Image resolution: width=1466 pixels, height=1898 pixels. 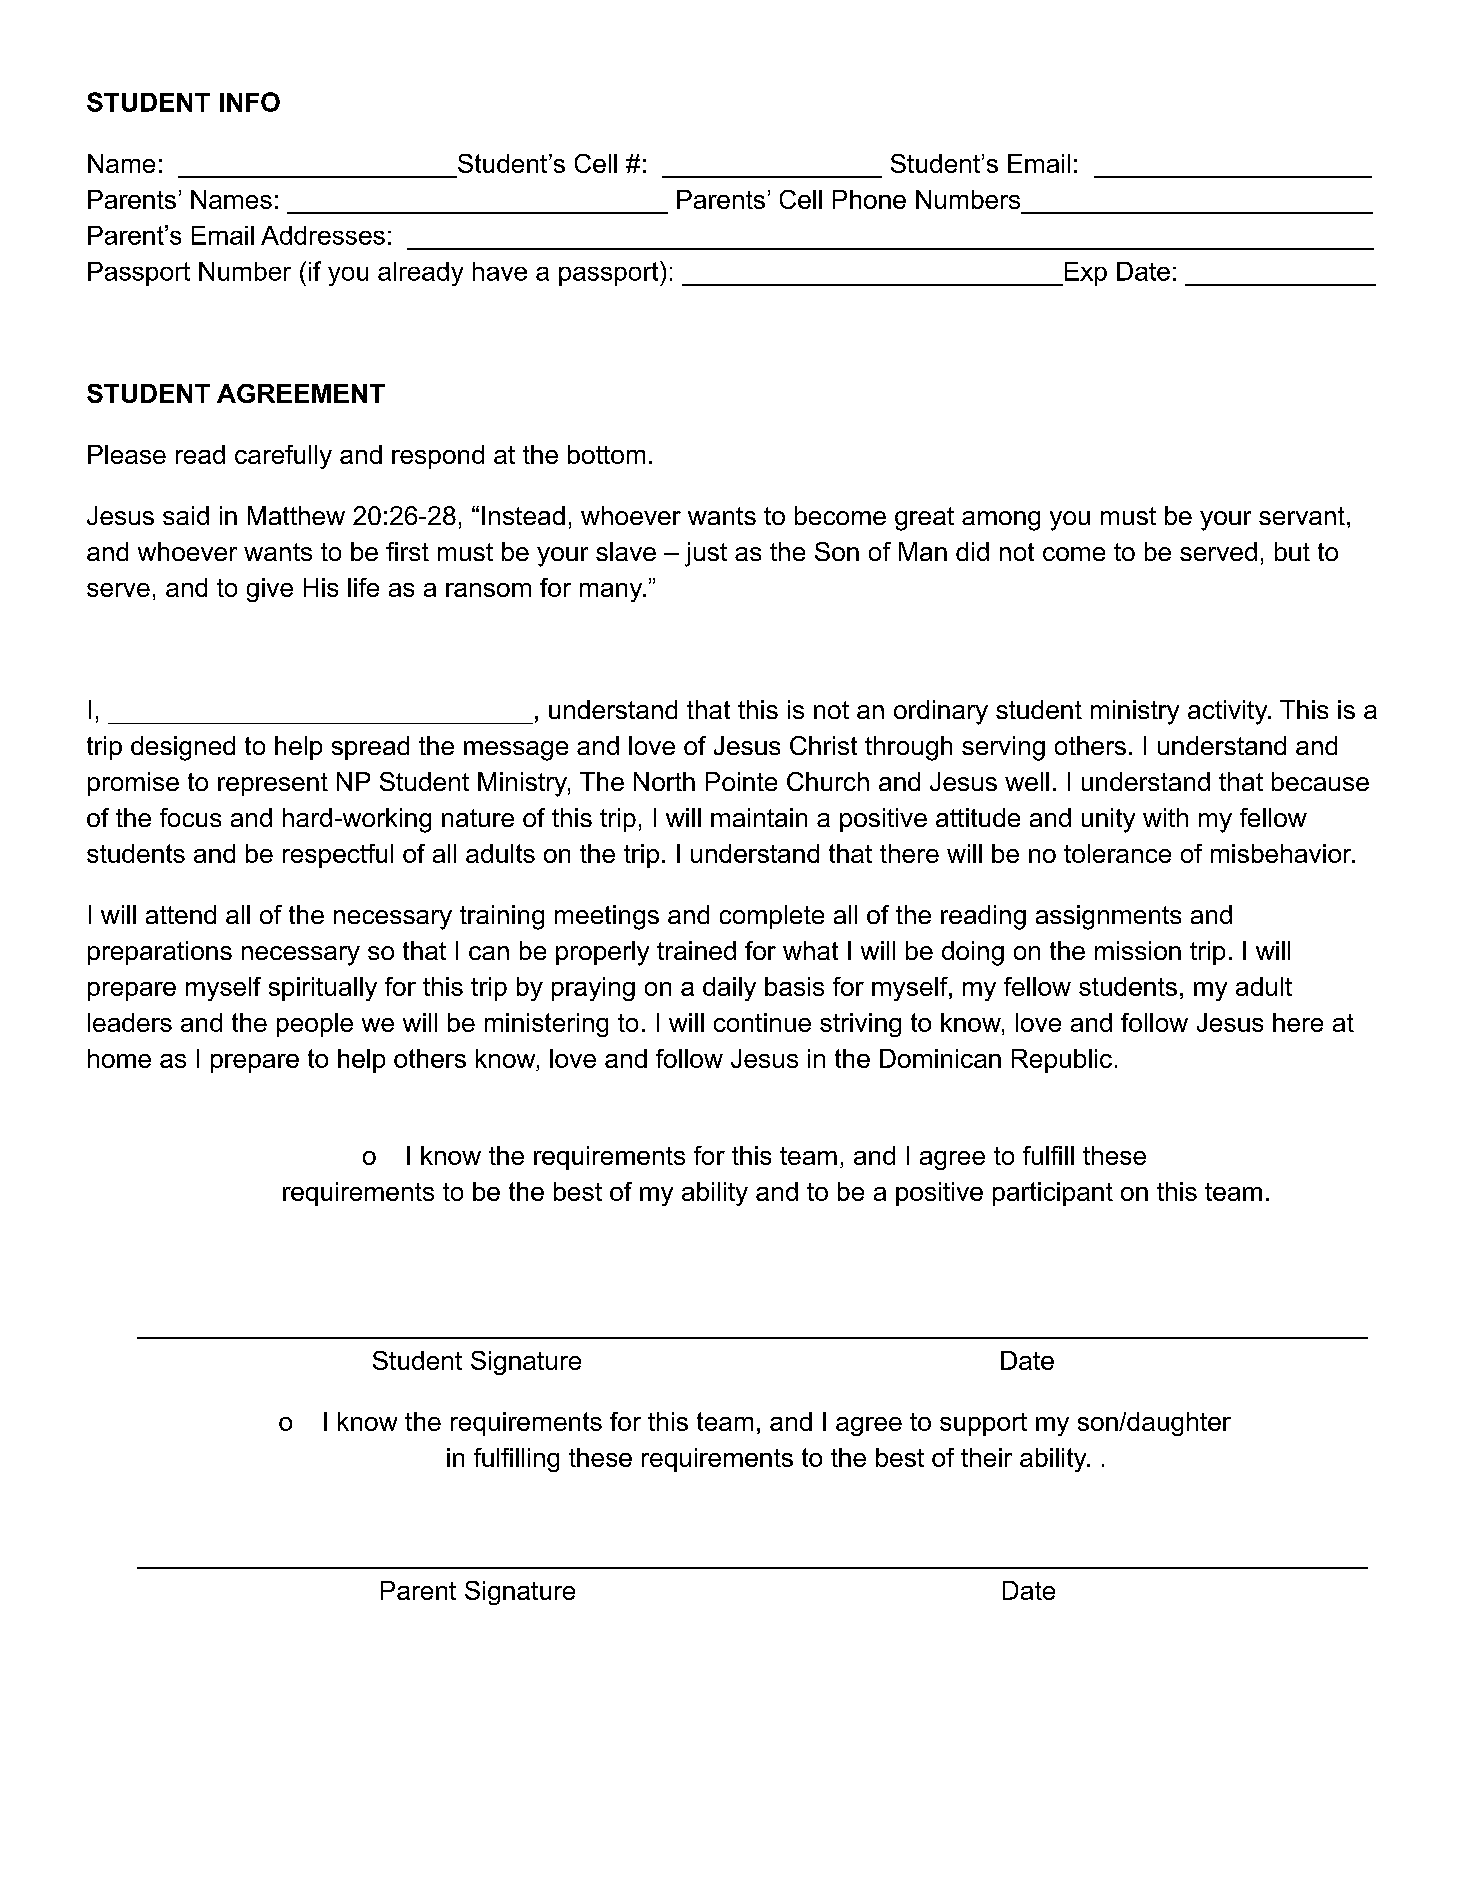 I want to click on just, so click(x=706, y=554).
